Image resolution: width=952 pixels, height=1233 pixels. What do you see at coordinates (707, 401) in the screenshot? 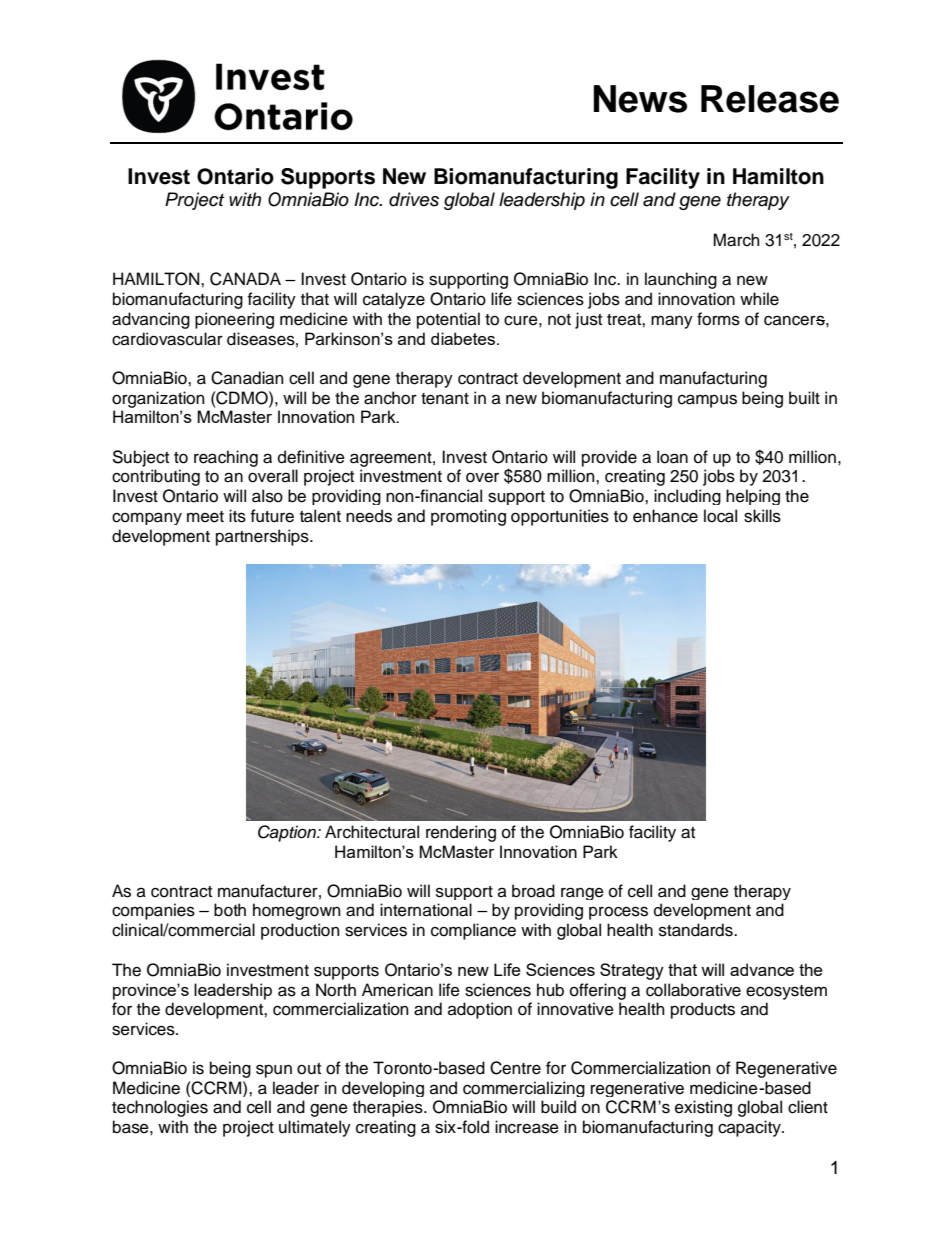
I see `campus` at bounding box center [707, 401].
